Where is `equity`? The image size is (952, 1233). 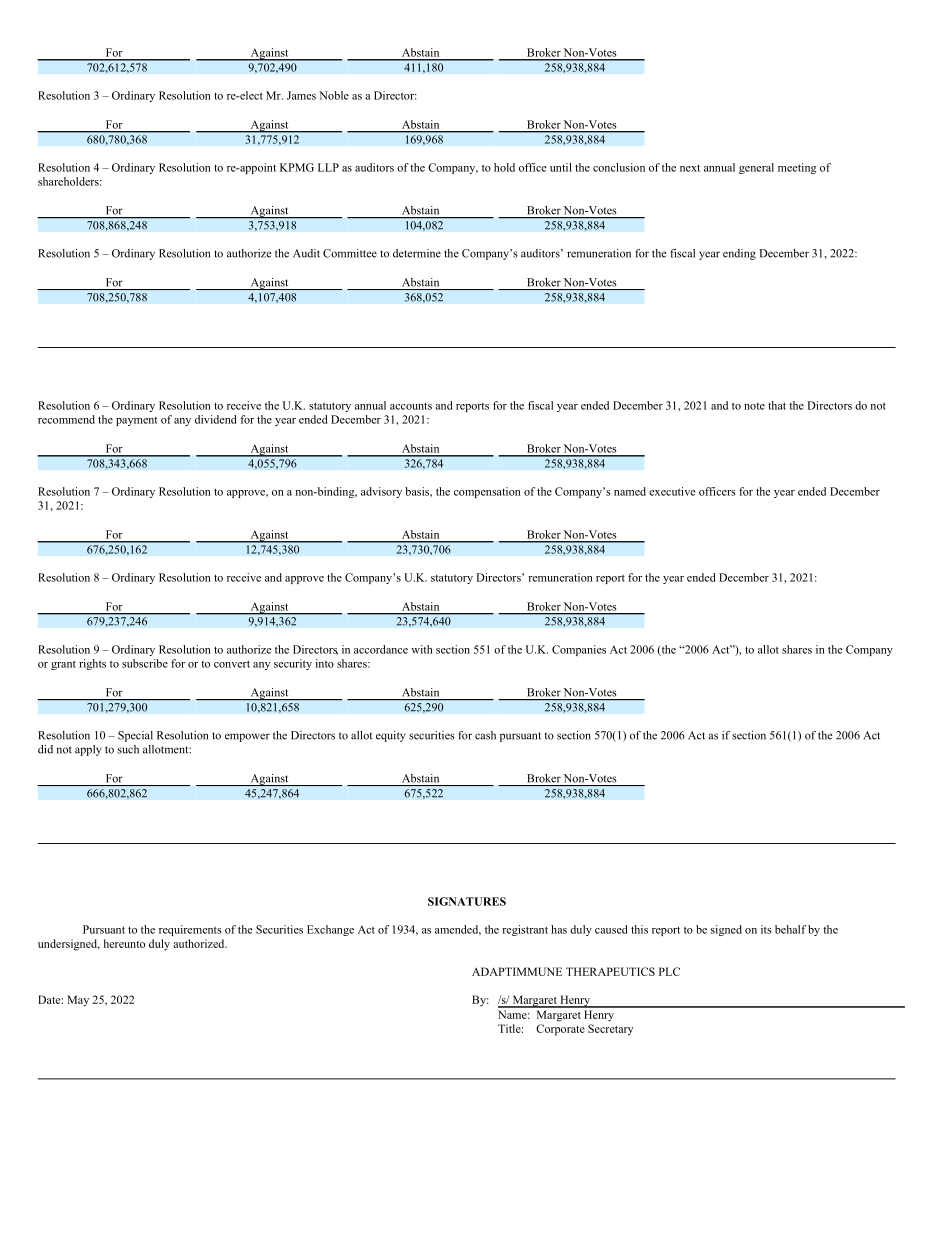 equity is located at coordinates (390, 736).
